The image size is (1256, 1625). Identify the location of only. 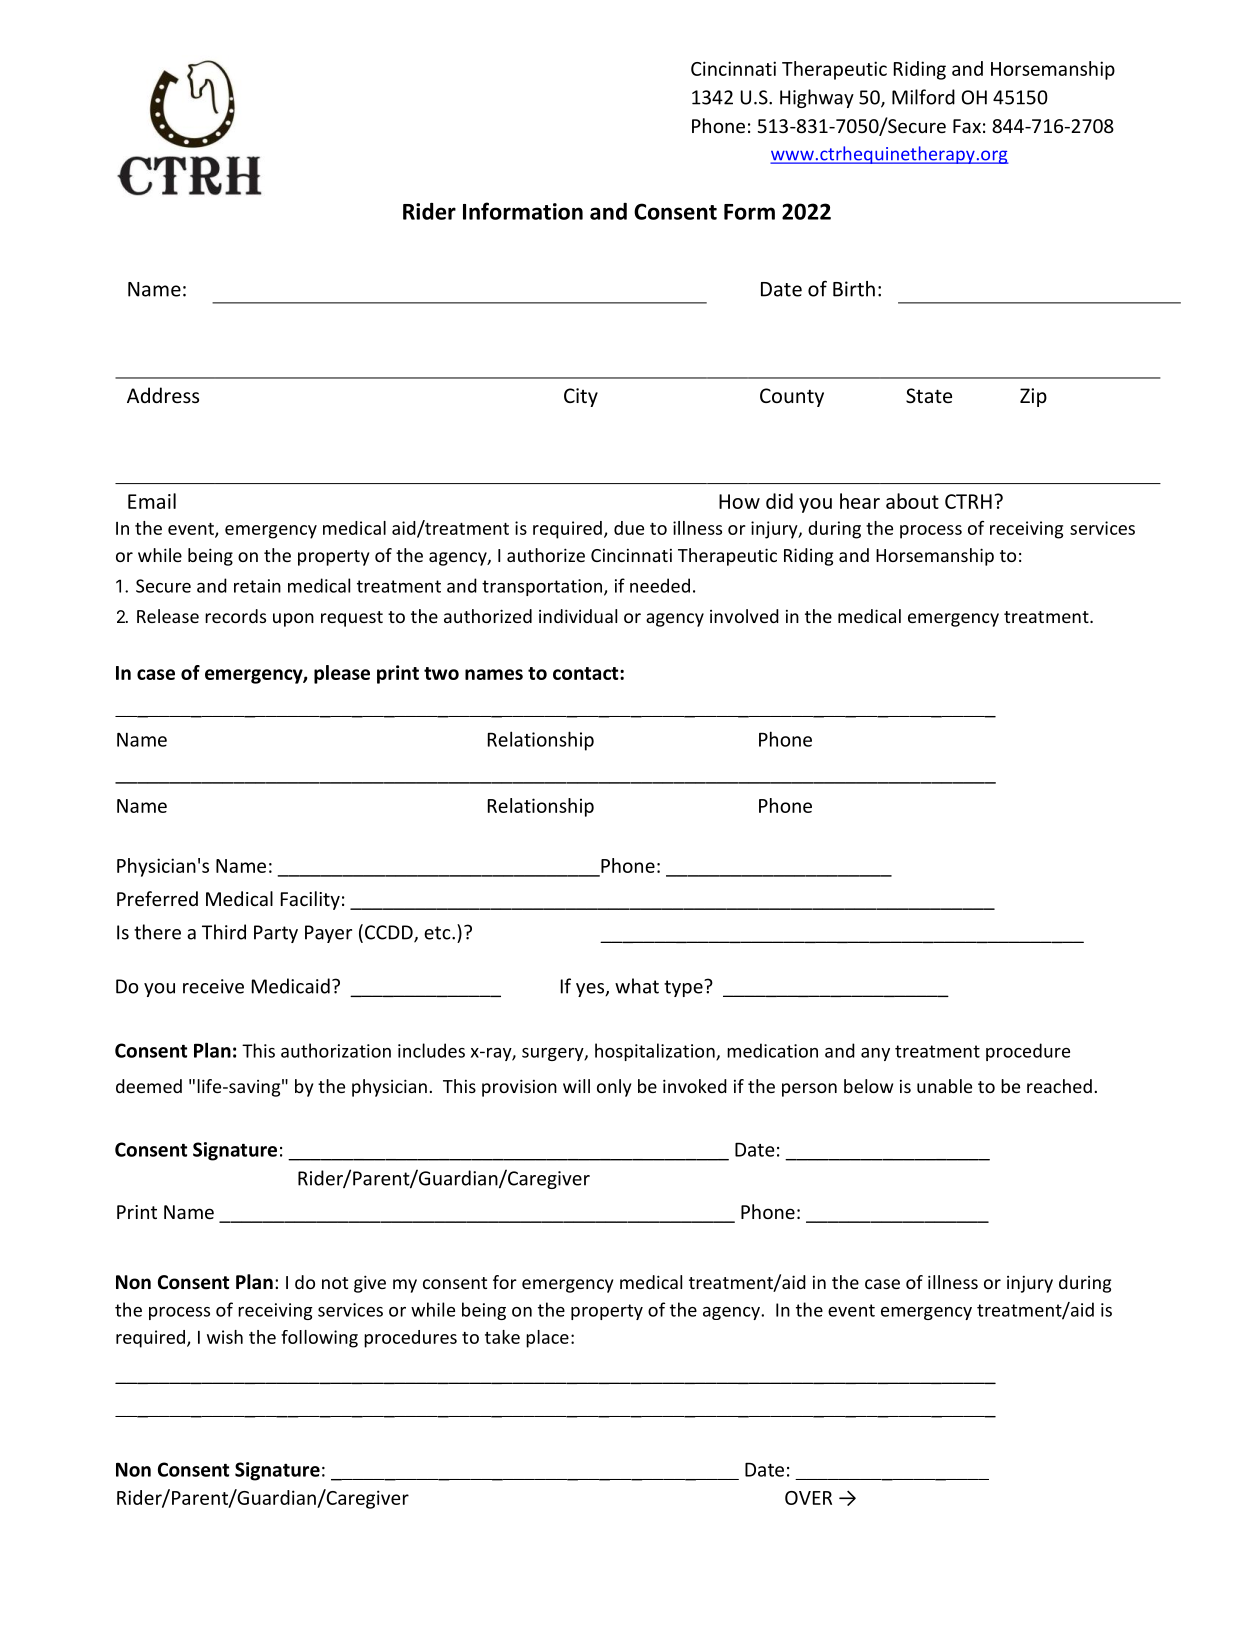
(614, 1088).
